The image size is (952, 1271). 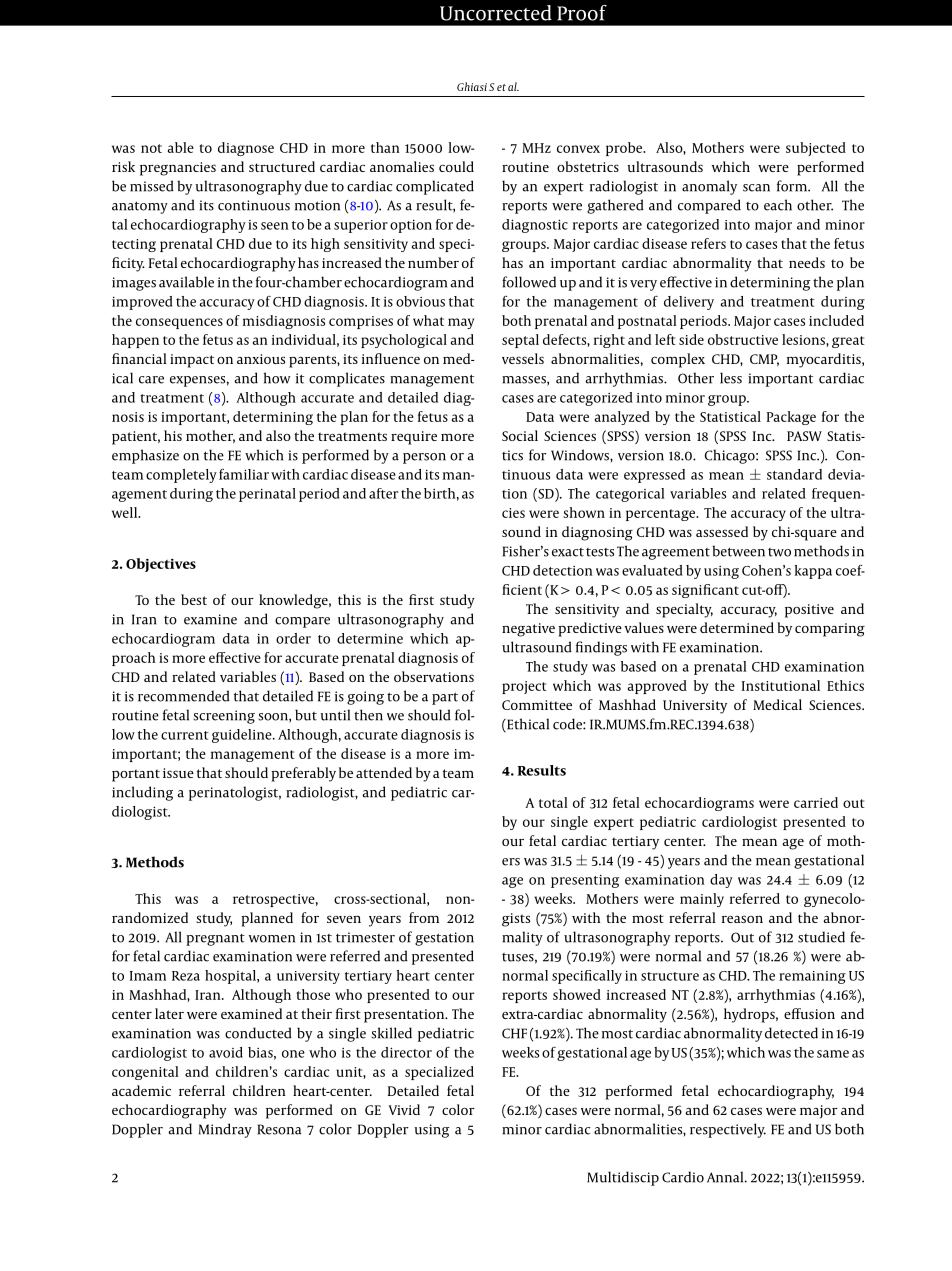 I want to click on Committee, so click(x=537, y=705).
